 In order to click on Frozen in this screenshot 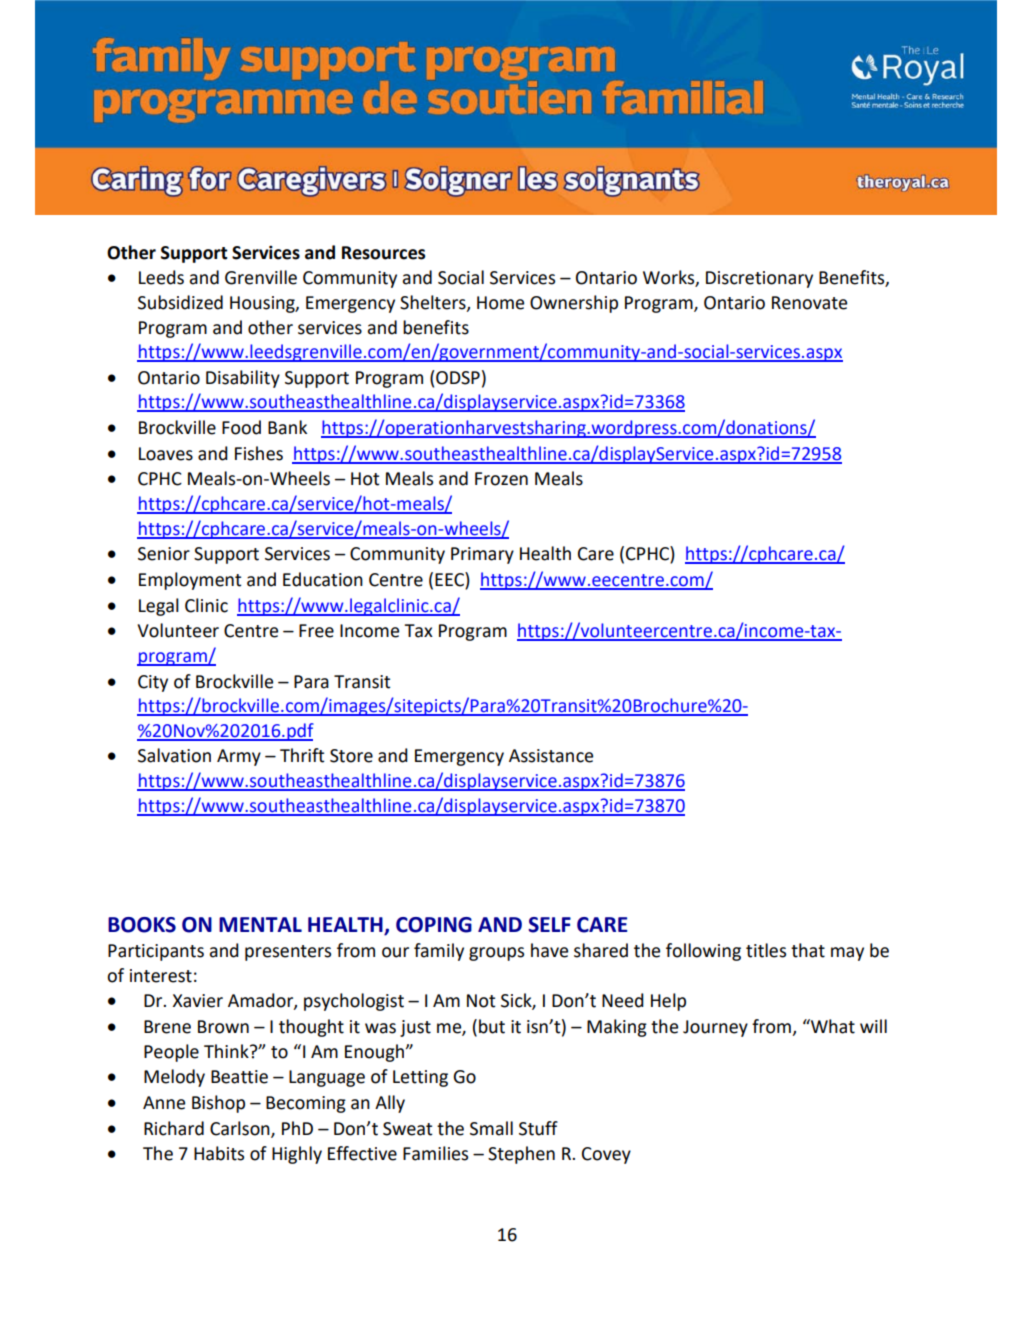, I will do `click(501, 479)`.
